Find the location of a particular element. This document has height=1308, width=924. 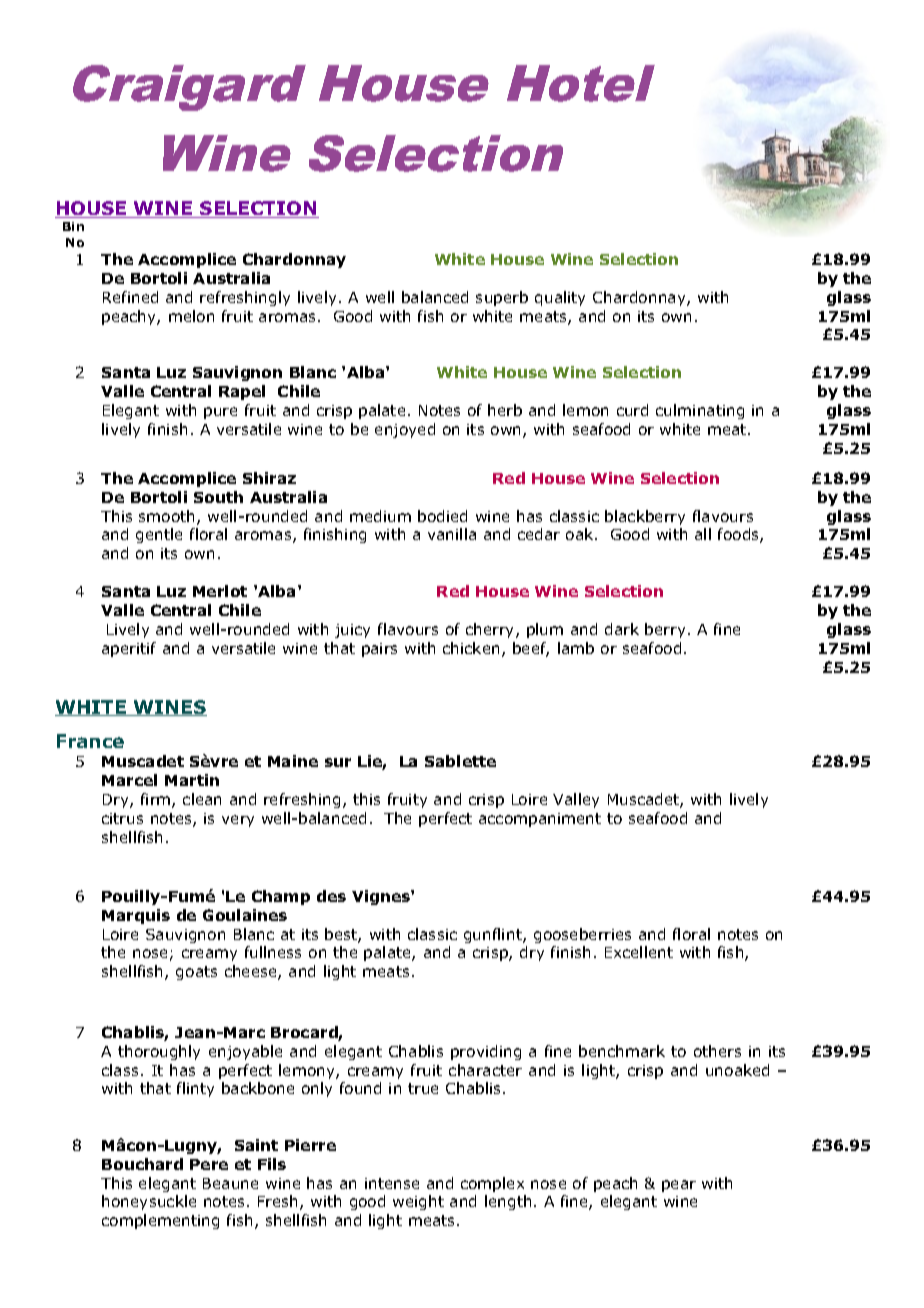

gooseberries is located at coordinates (582, 935).
